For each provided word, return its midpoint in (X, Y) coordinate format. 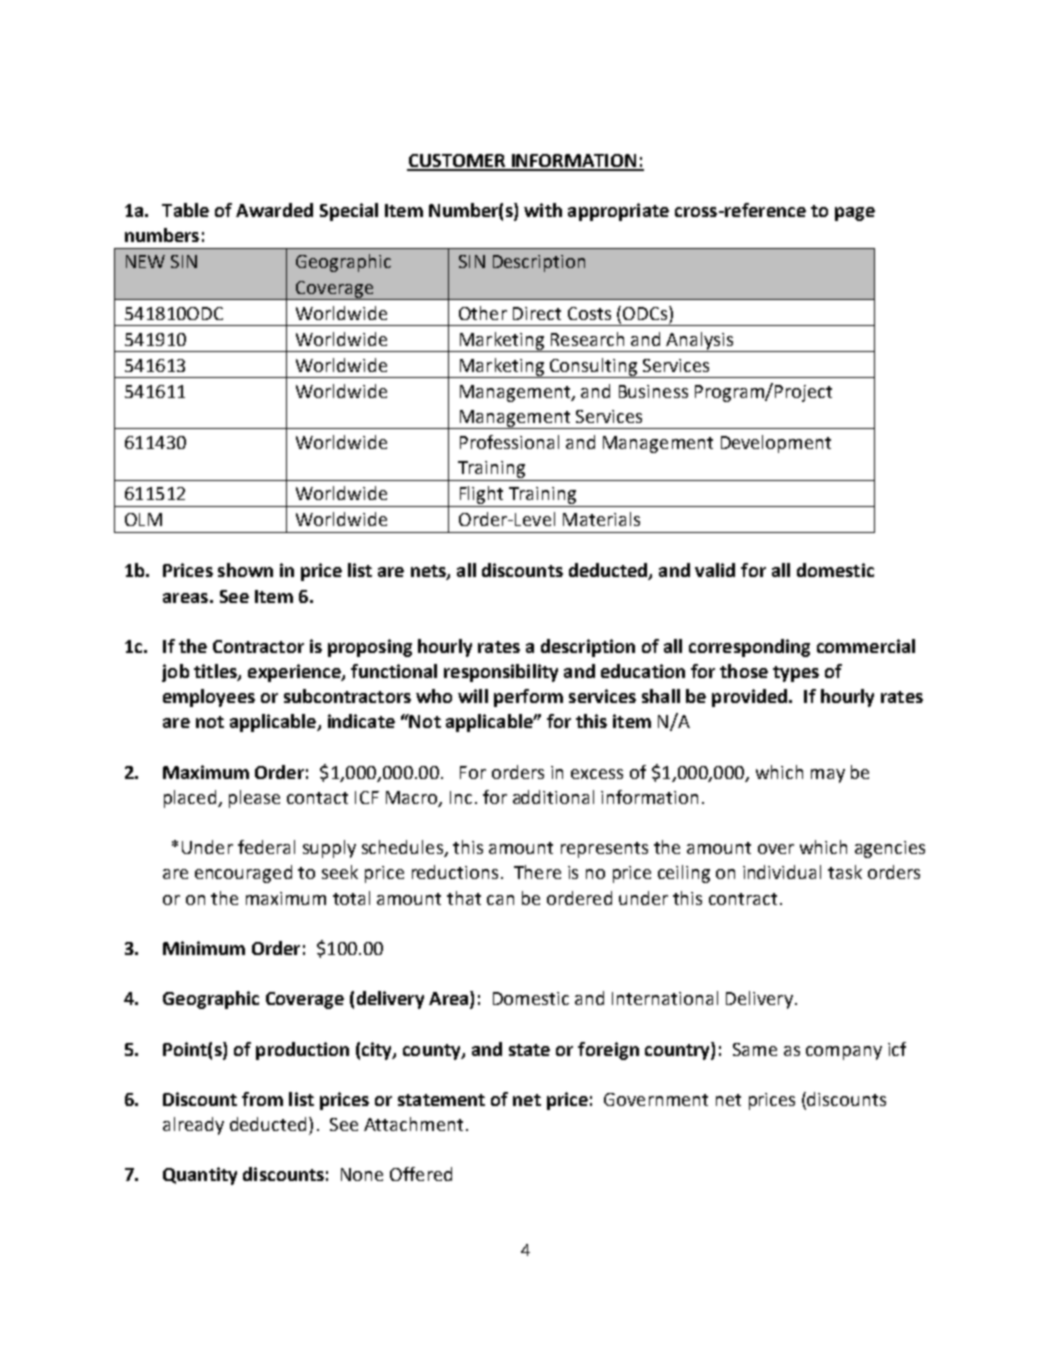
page (855, 214)
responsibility (501, 673)
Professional (509, 442)
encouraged (243, 874)
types (796, 674)
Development (776, 444)
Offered (421, 1174)
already (193, 1126)
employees (209, 698)
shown (245, 570)
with (543, 210)
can (500, 900)
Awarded (274, 210)
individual (782, 872)
